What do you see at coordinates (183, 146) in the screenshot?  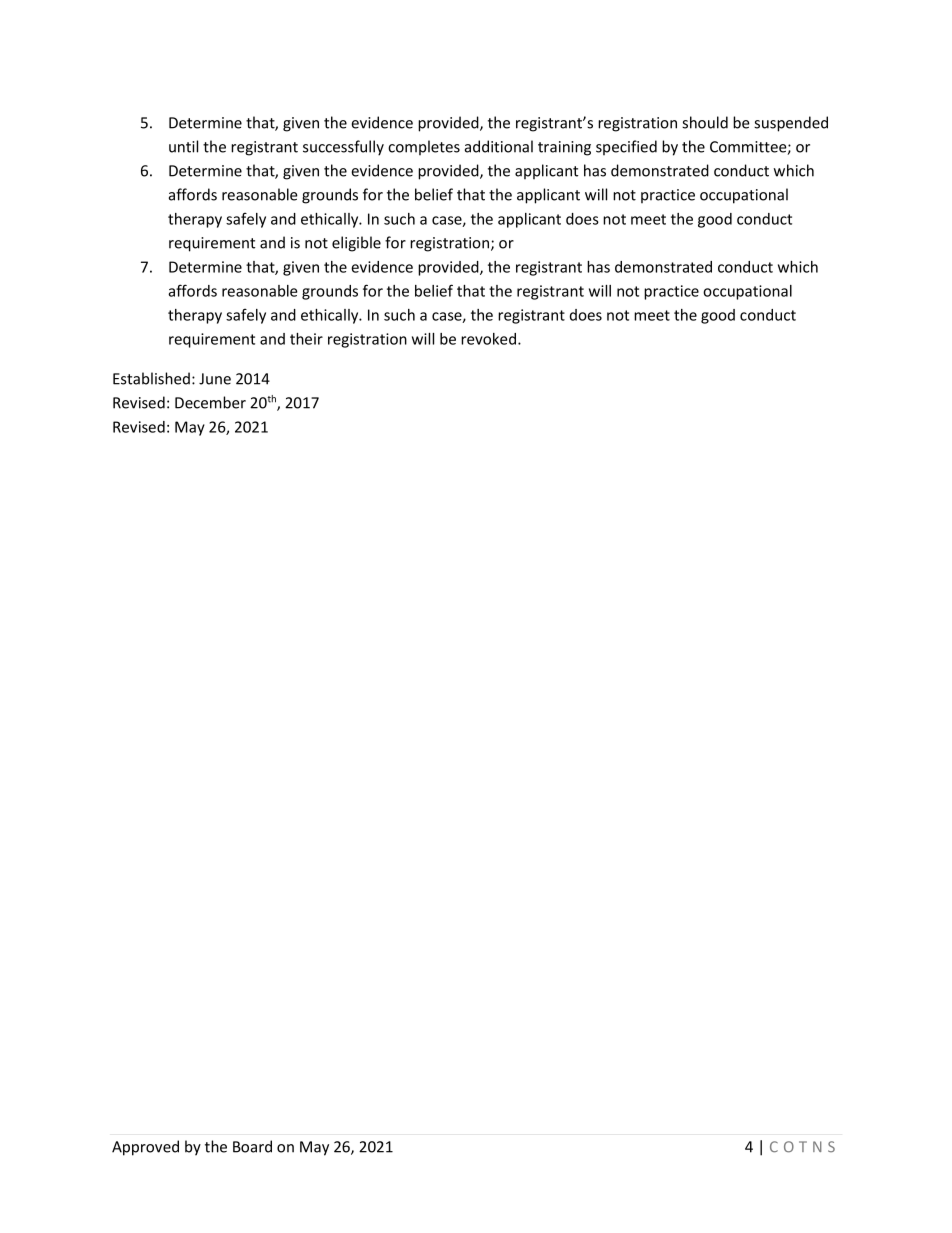 I see `until` at bounding box center [183, 146].
